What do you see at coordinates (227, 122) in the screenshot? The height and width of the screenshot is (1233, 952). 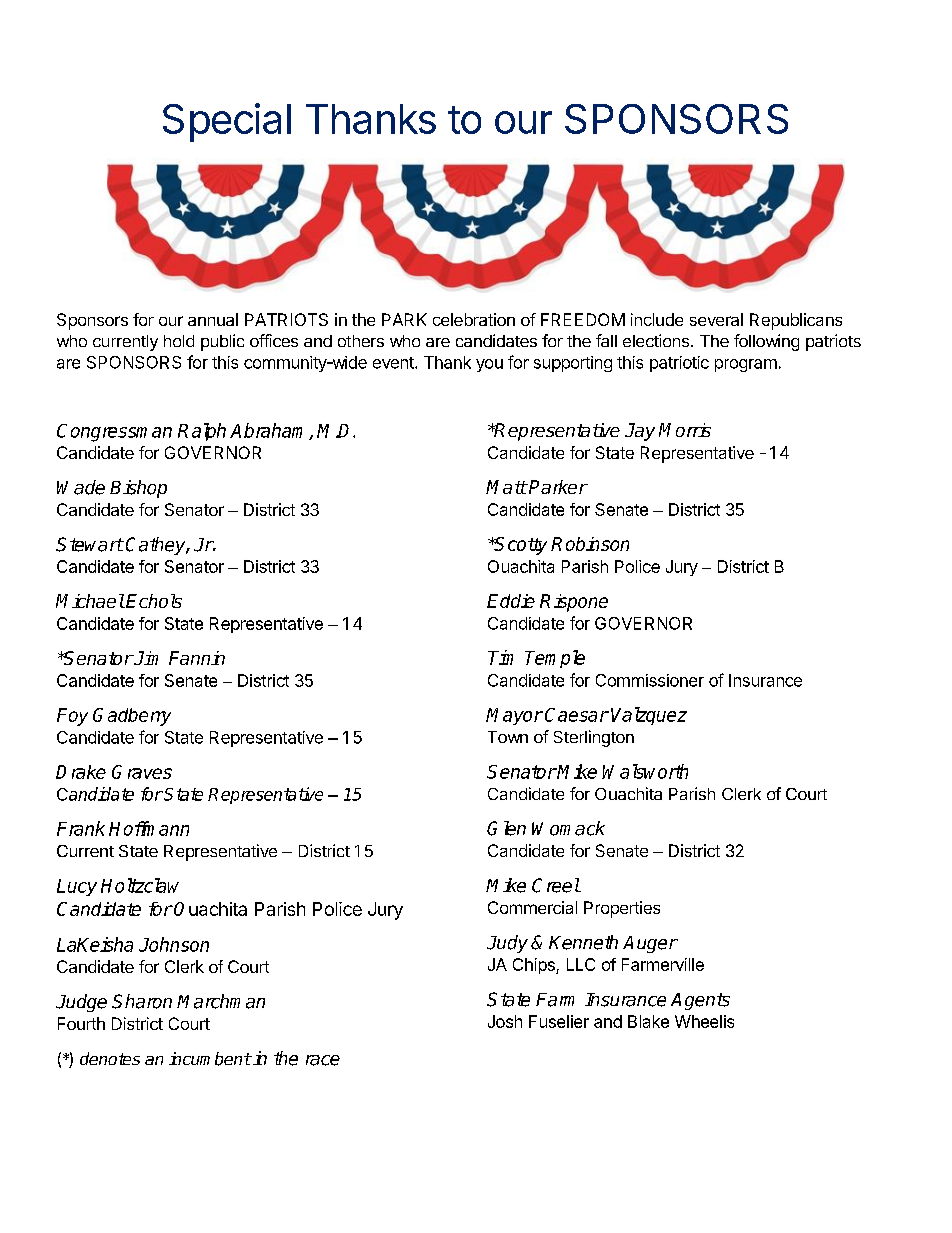 I see `Special` at bounding box center [227, 122].
